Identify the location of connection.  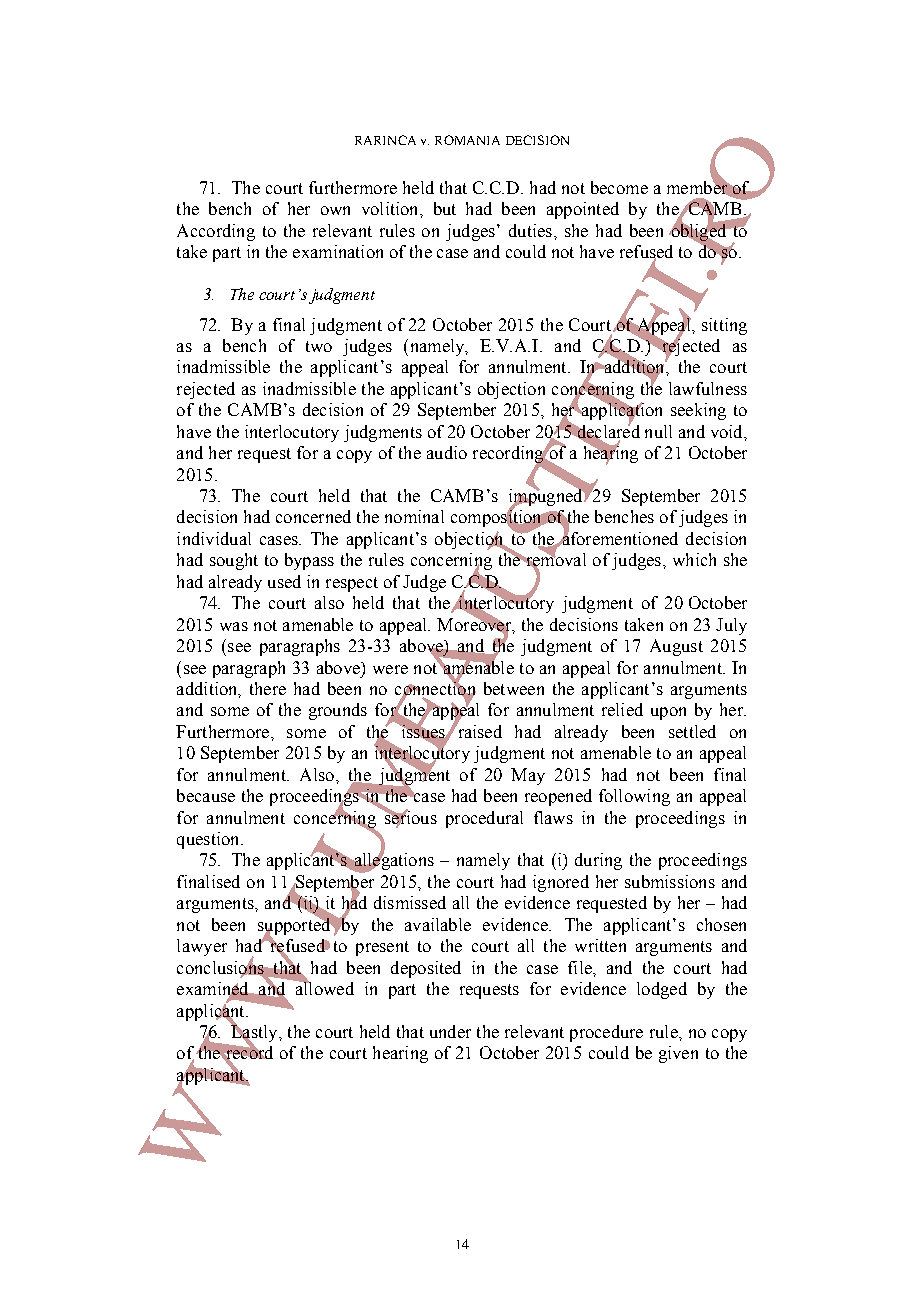
(435, 689).
